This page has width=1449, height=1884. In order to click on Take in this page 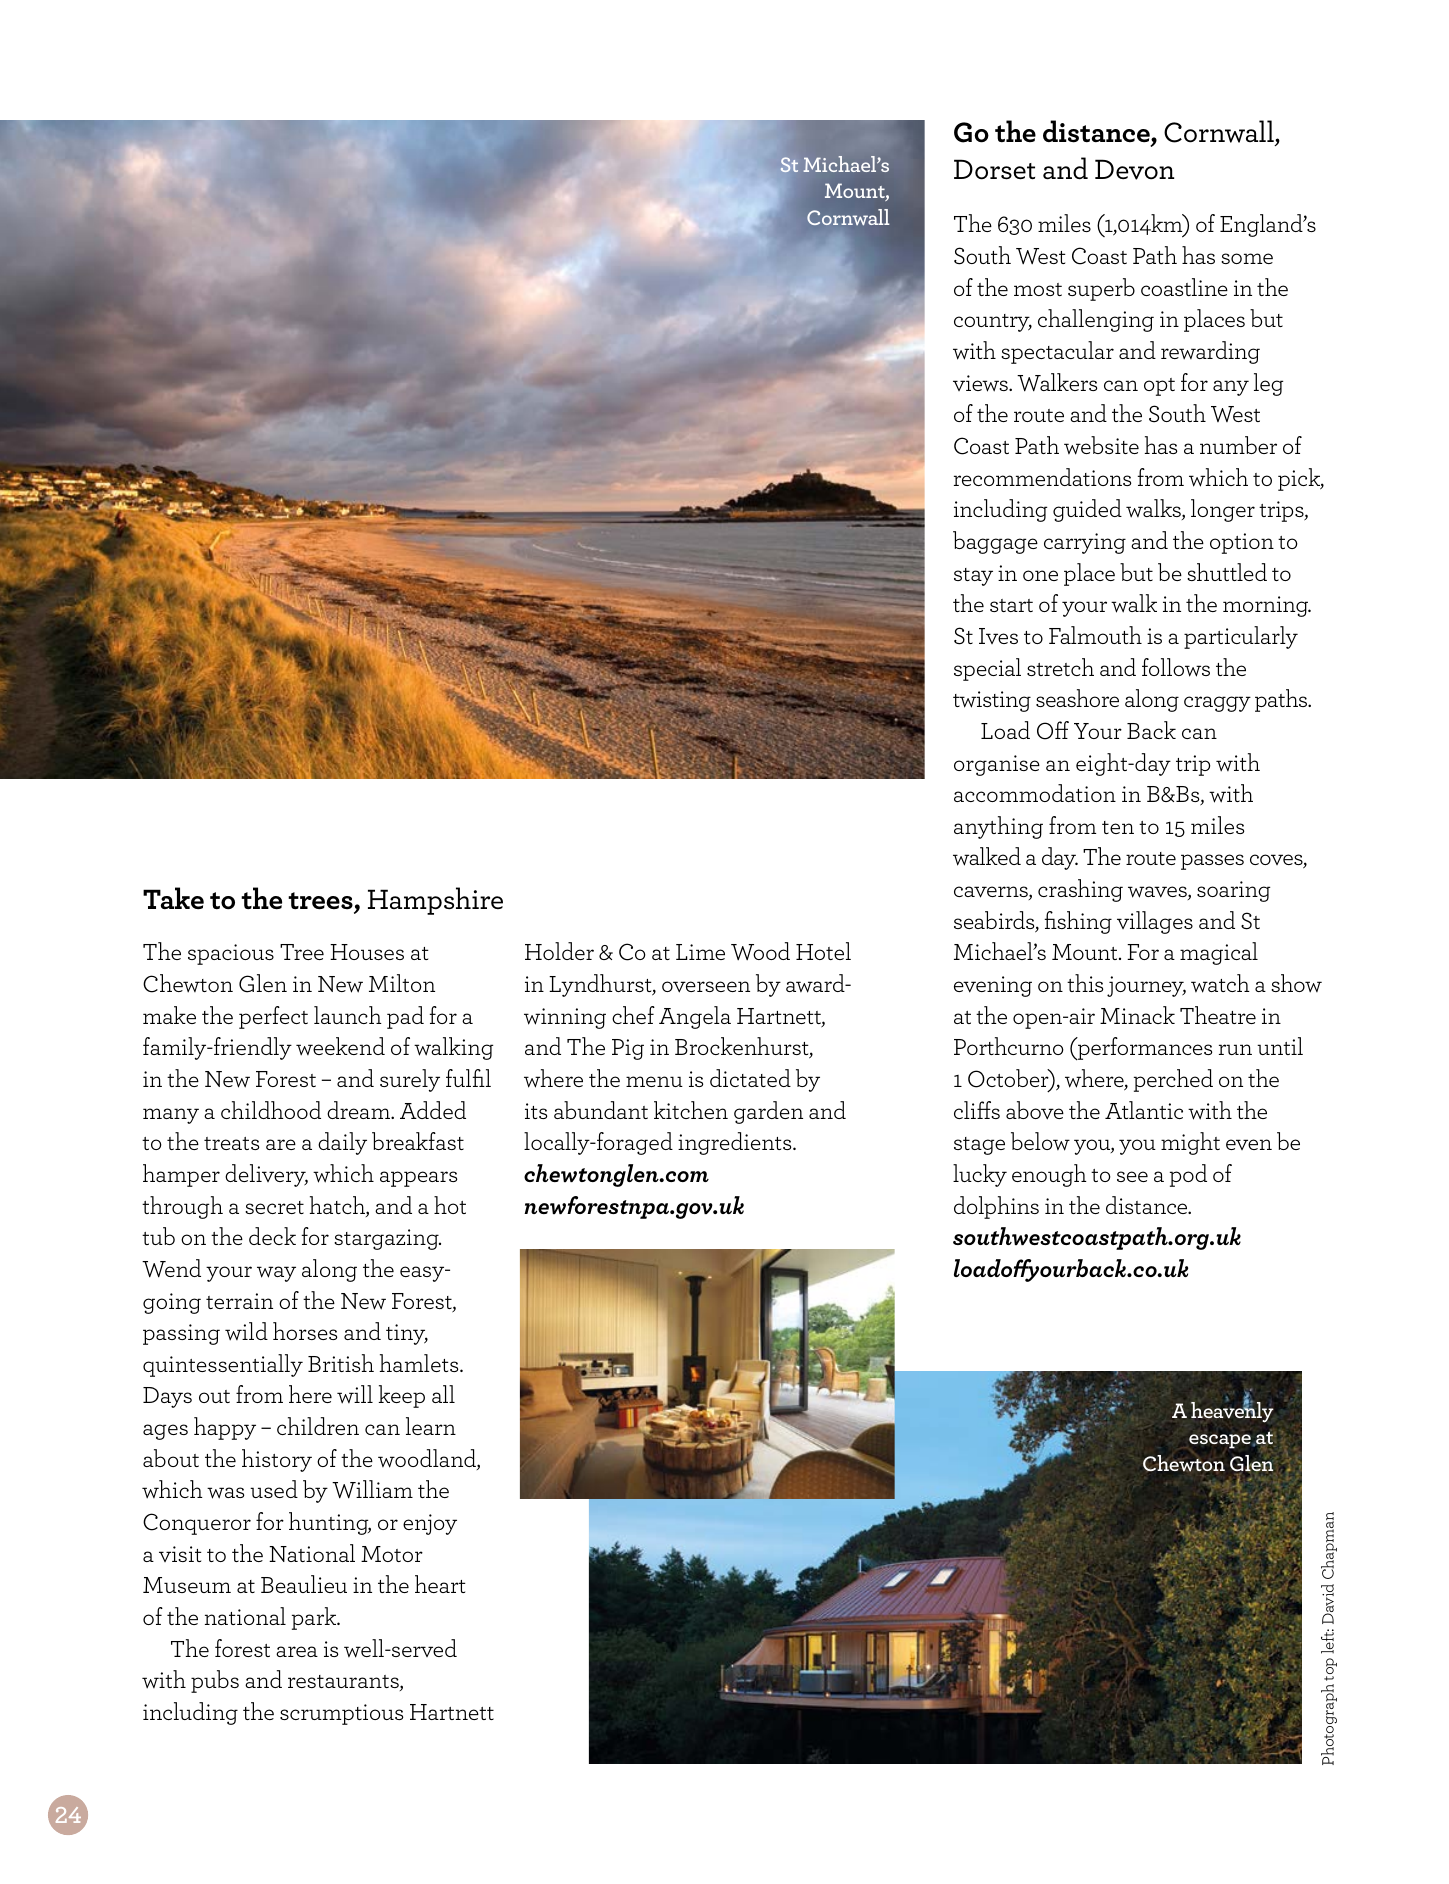, I will do `click(173, 898)`.
